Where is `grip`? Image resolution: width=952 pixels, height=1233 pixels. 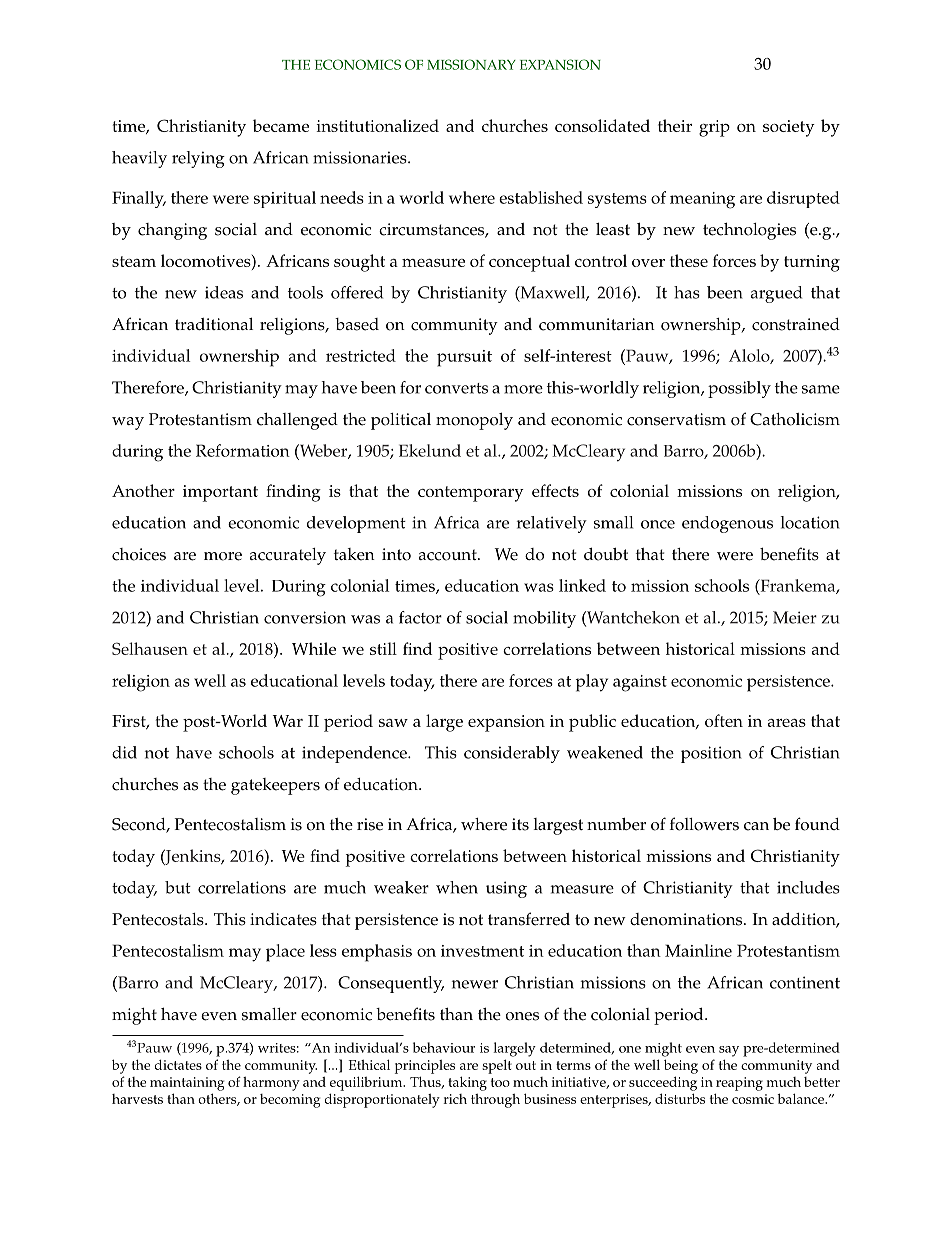
grip is located at coordinates (714, 128).
